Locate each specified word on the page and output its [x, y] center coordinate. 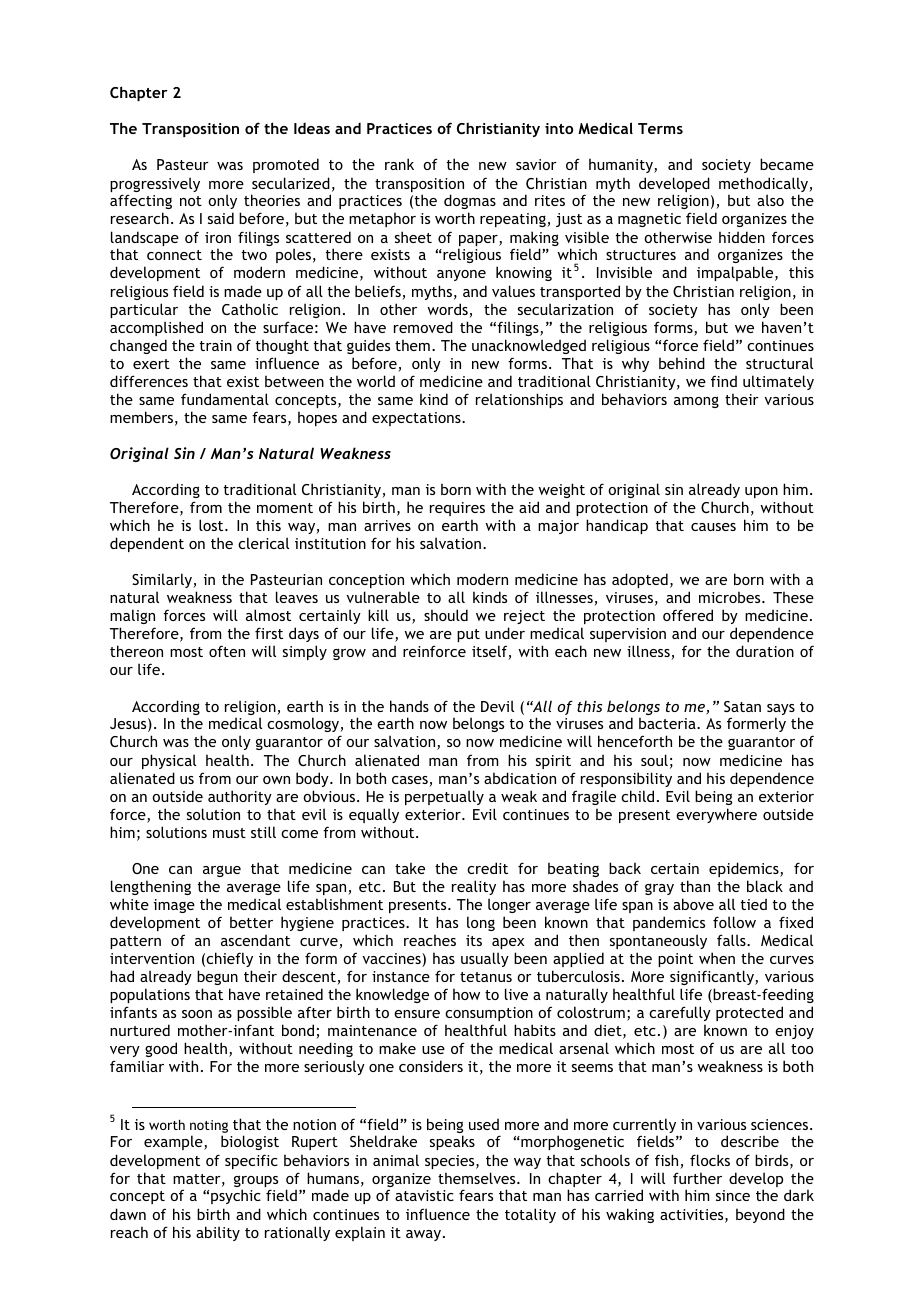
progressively [155, 186]
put [468, 635]
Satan [742, 706]
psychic [236, 1196]
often [227, 651]
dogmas [470, 203]
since [733, 1195]
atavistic [424, 1195]
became [787, 164]
